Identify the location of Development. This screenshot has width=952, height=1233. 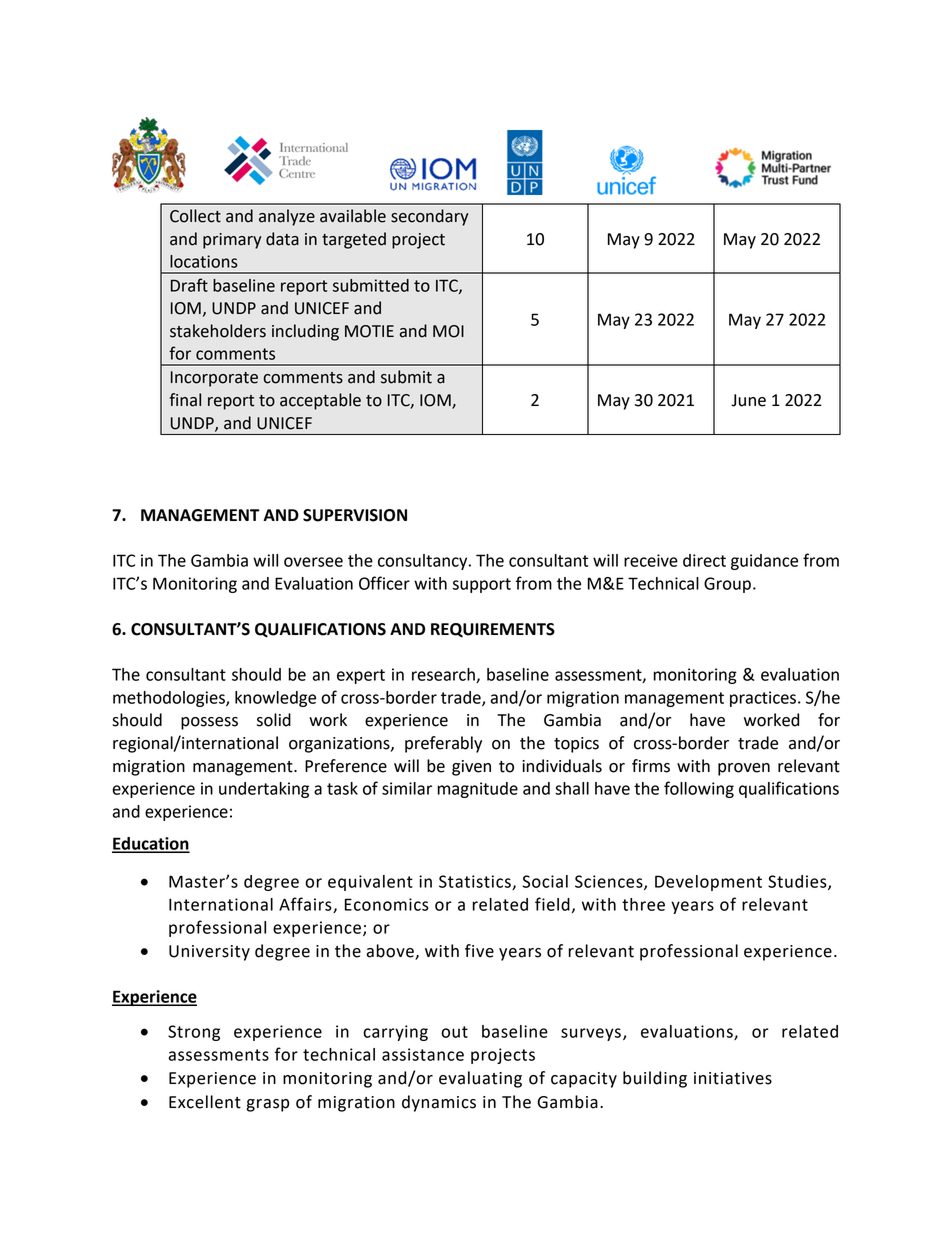
(708, 883).
